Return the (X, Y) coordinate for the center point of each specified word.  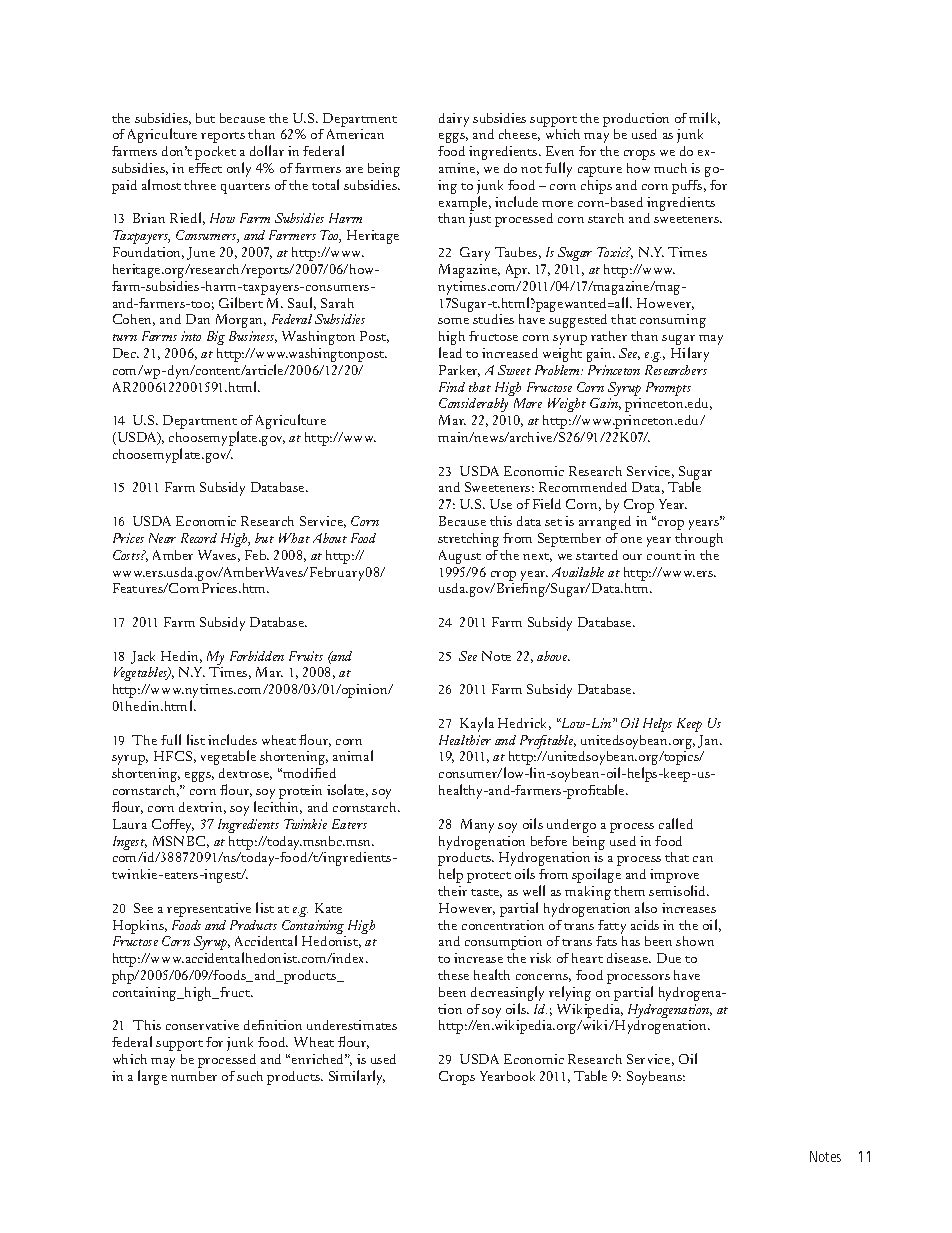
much (670, 168)
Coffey (173, 826)
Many (477, 826)
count (664, 556)
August (460, 557)
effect (205, 168)
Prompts (668, 389)
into (191, 336)
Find (452, 387)
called (676, 823)
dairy (454, 120)
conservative (202, 1025)
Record (199, 538)
